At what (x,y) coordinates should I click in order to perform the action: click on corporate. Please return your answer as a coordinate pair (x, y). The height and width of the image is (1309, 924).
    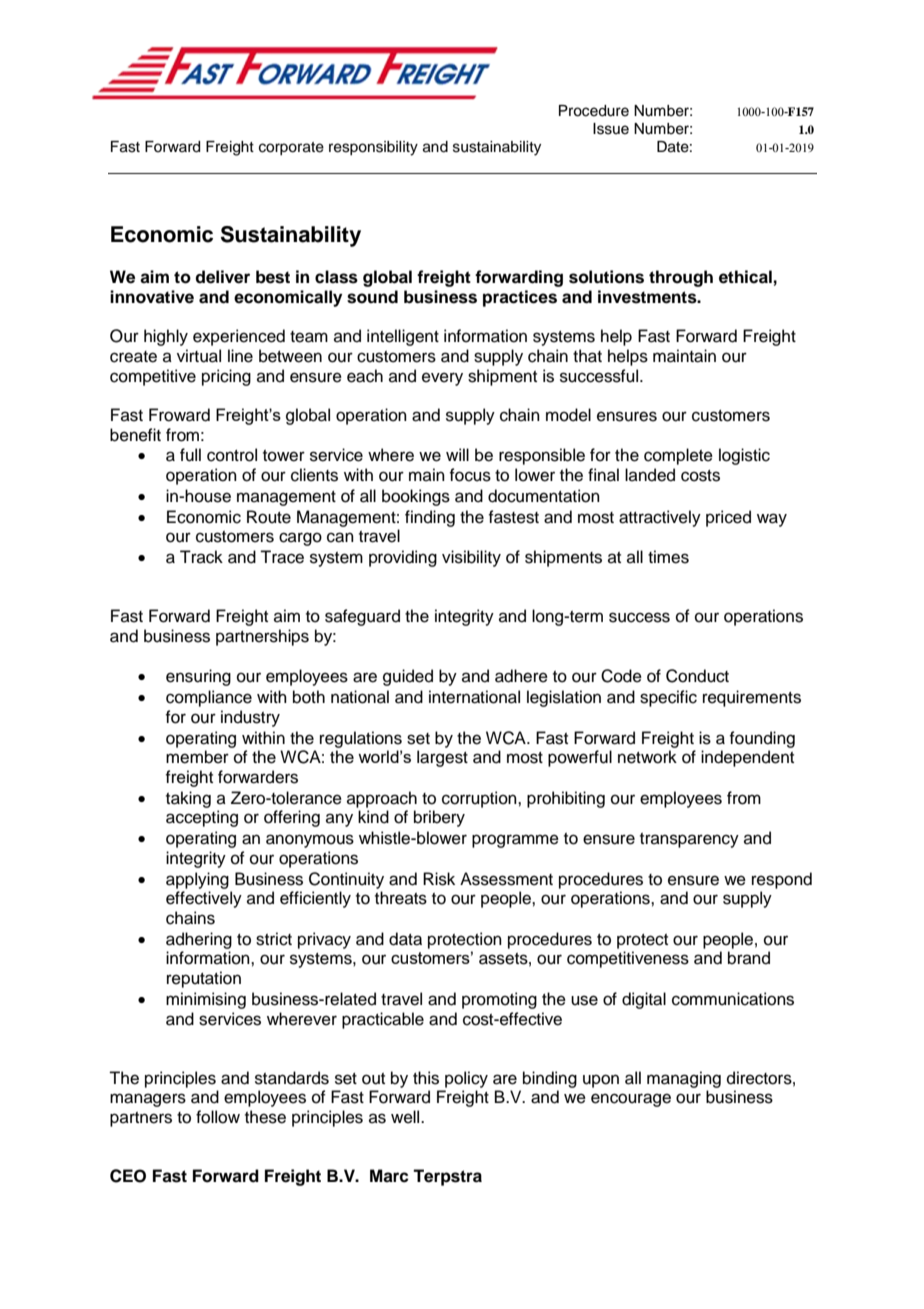
    Looking at the image, I should click on (291, 148).
